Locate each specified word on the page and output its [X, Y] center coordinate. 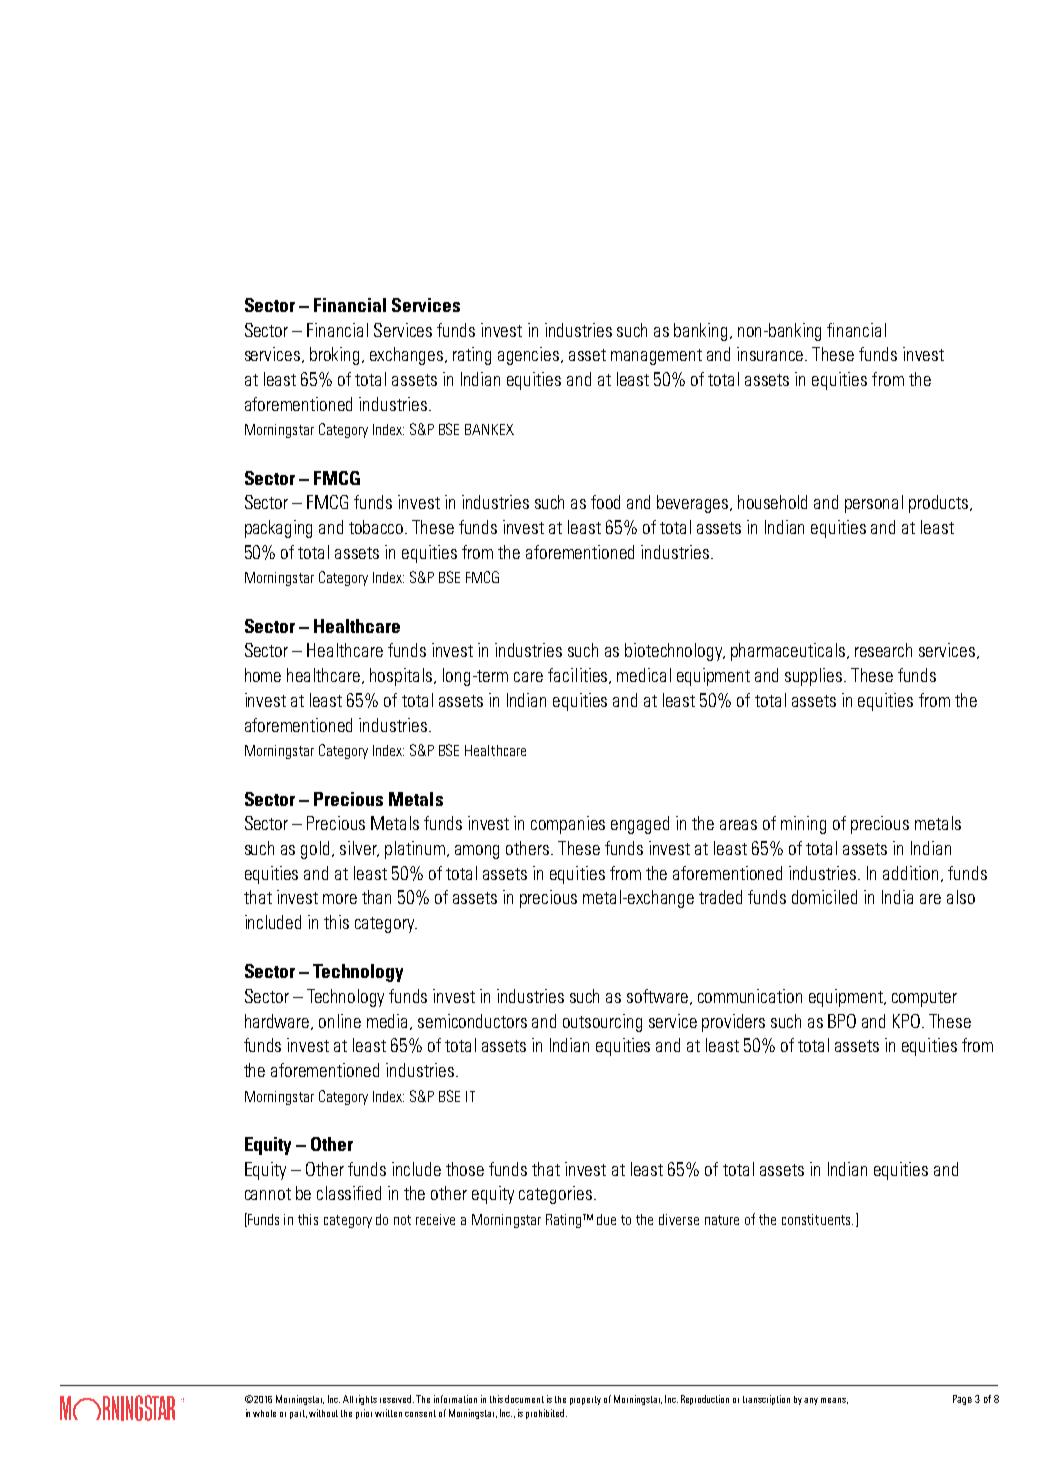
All [348, 1399]
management [656, 357]
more [340, 899]
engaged [640, 825]
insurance [771, 354]
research [883, 650]
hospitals [402, 677]
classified [349, 1193]
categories [555, 1195]
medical [644, 675]
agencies [530, 356]
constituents [817, 1219]
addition [912, 874]
